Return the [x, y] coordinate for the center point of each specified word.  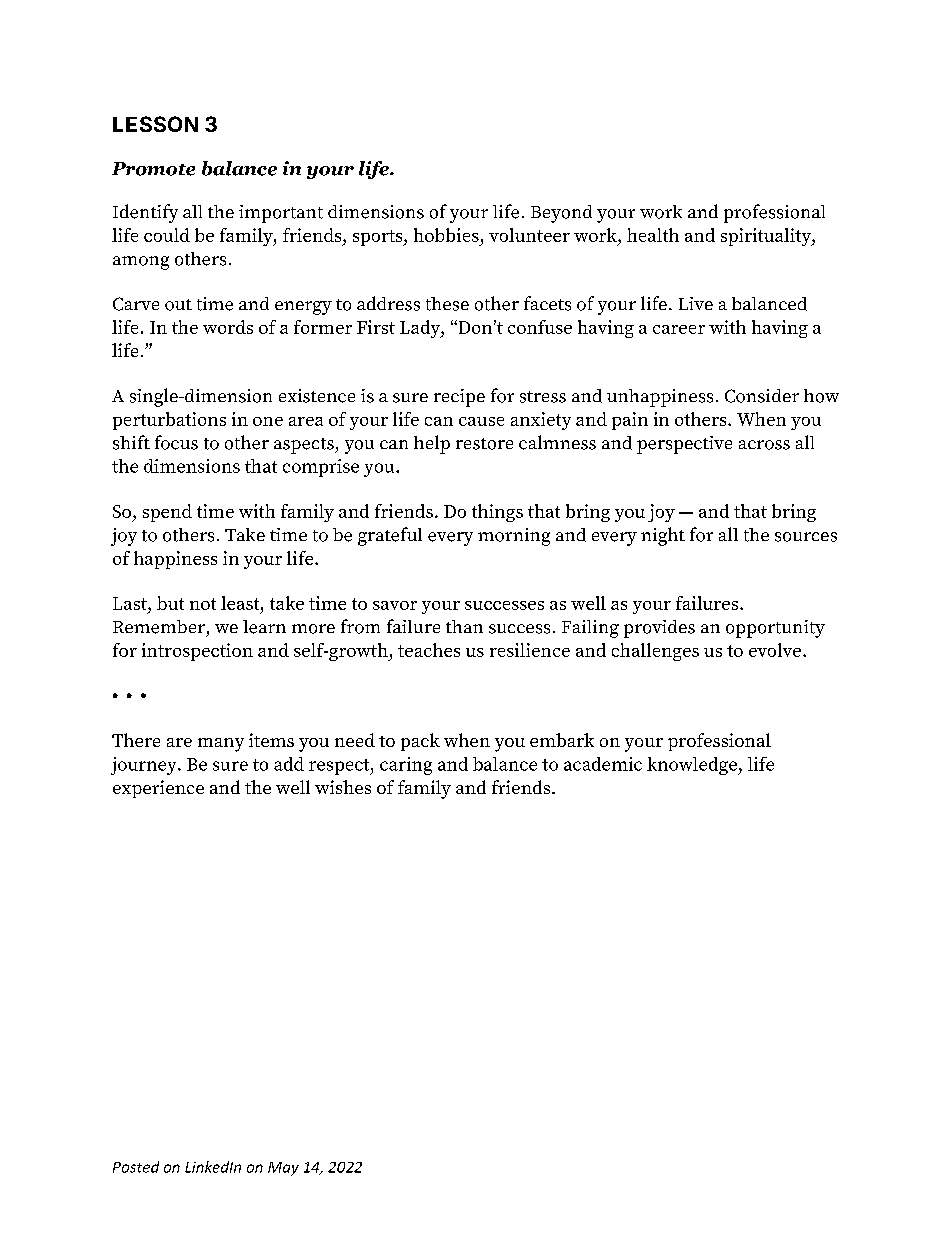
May [283, 1169]
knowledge [693, 766]
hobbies [446, 235]
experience [158, 789]
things [497, 513]
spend [167, 513]
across [764, 445]
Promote [153, 169]
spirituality [767, 237]
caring [406, 766]
